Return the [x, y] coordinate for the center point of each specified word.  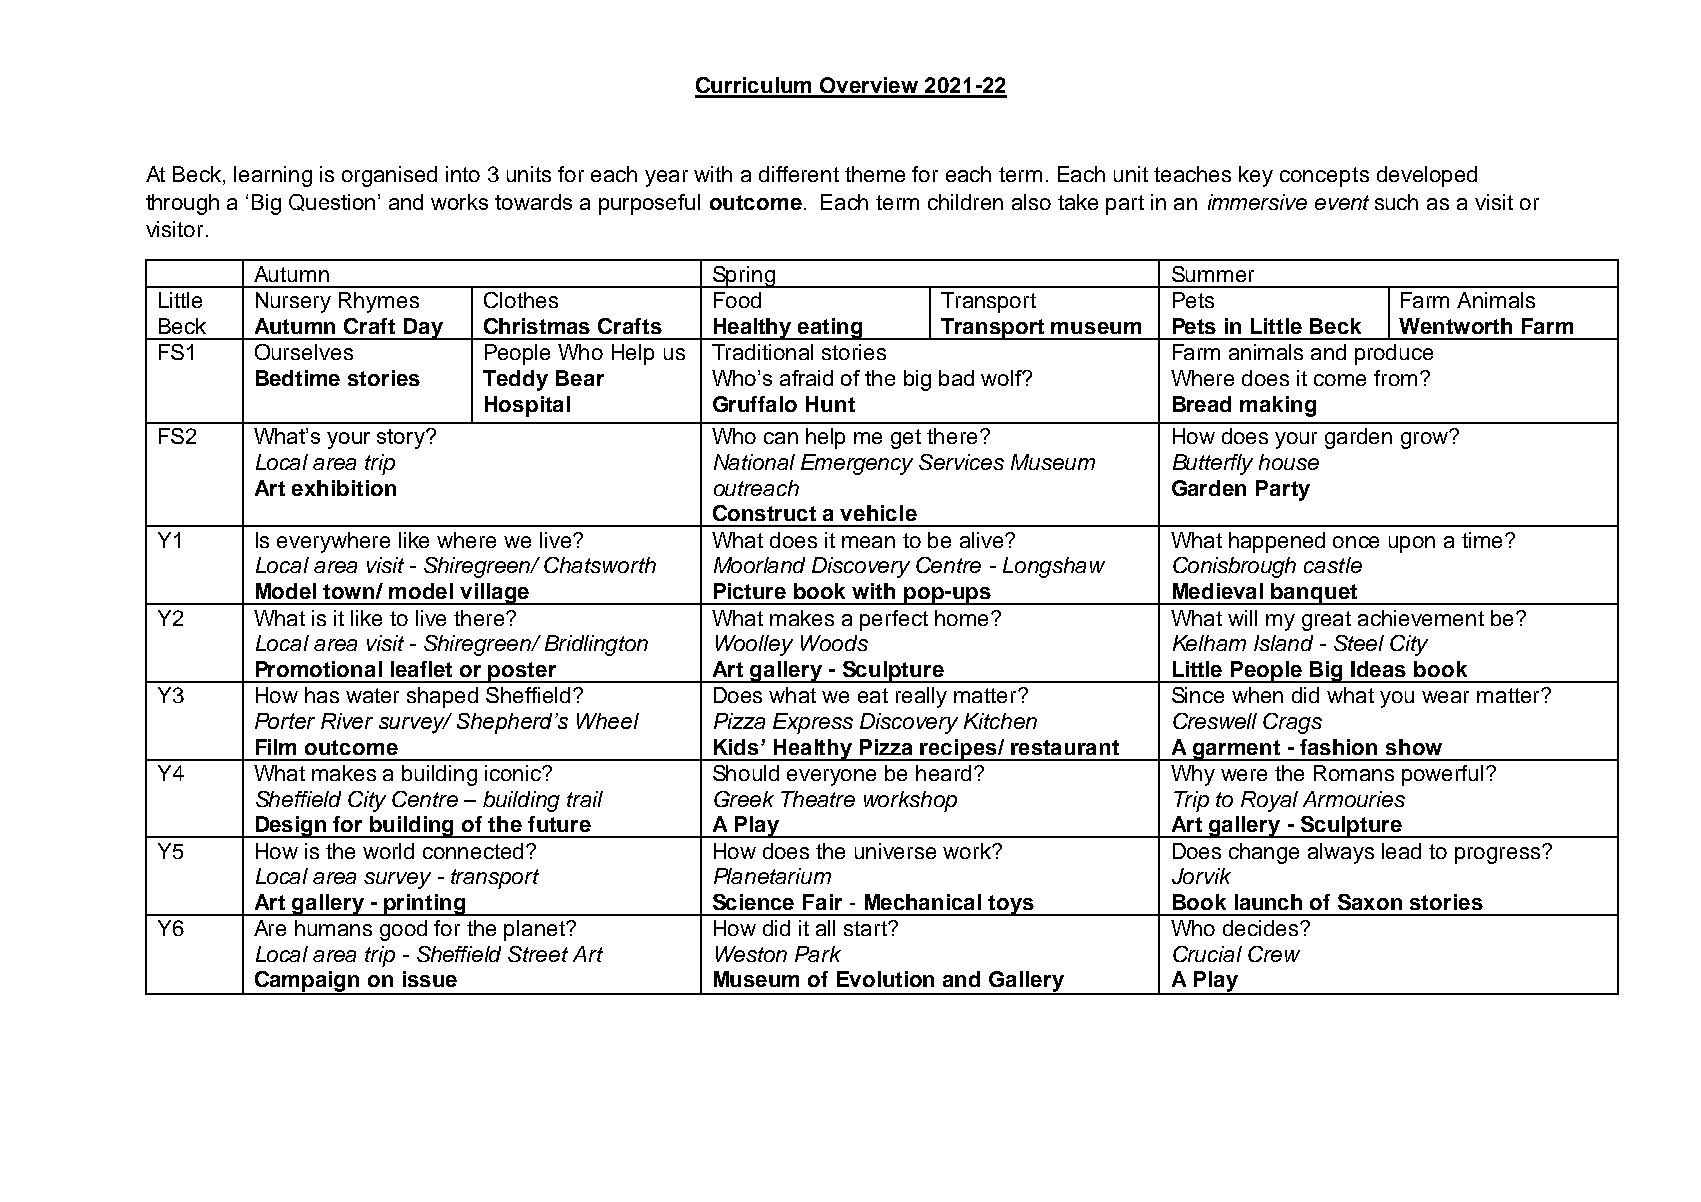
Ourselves [304, 352]
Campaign [307, 983]
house [1289, 462]
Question [334, 202]
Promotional [319, 669]
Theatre [818, 799]
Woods [834, 643]
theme [875, 174]
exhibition [344, 488]
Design [291, 827]
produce [1394, 354]
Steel [1359, 643]
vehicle [878, 513]
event [1342, 202]
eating [830, 329]
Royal [1269, 801]
